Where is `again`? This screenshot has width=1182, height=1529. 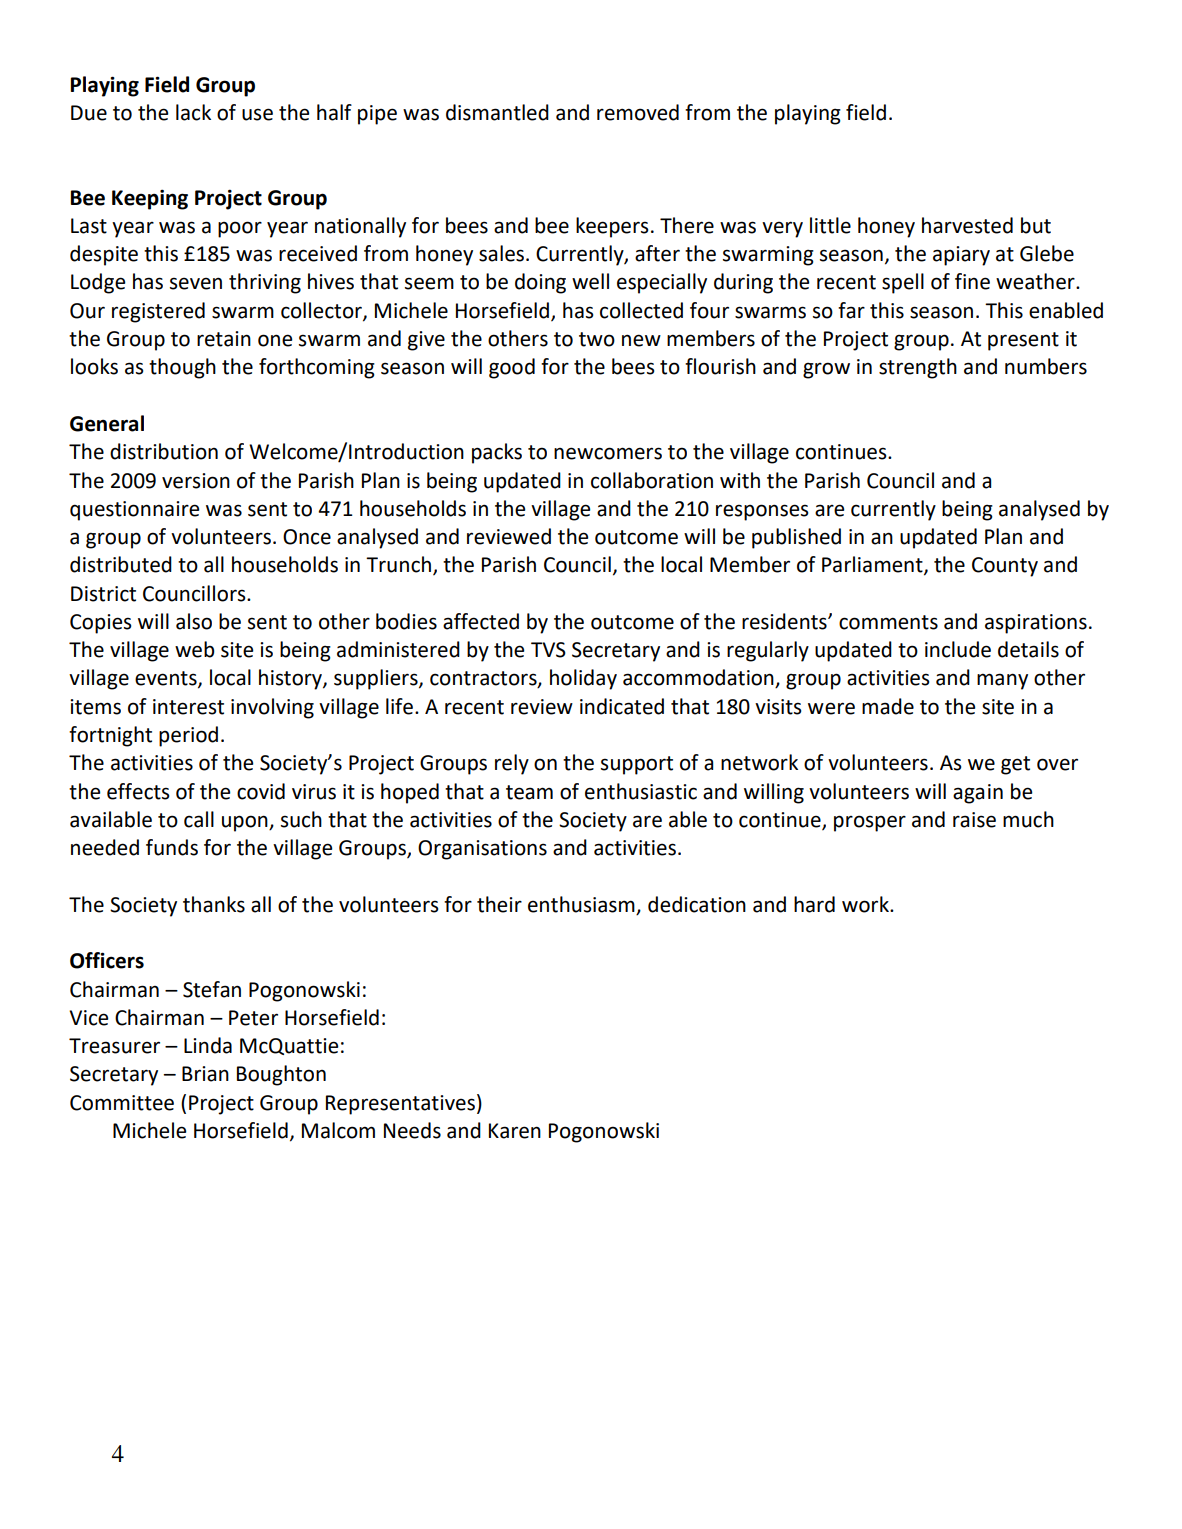
again is located at coordinates (978, 794).
